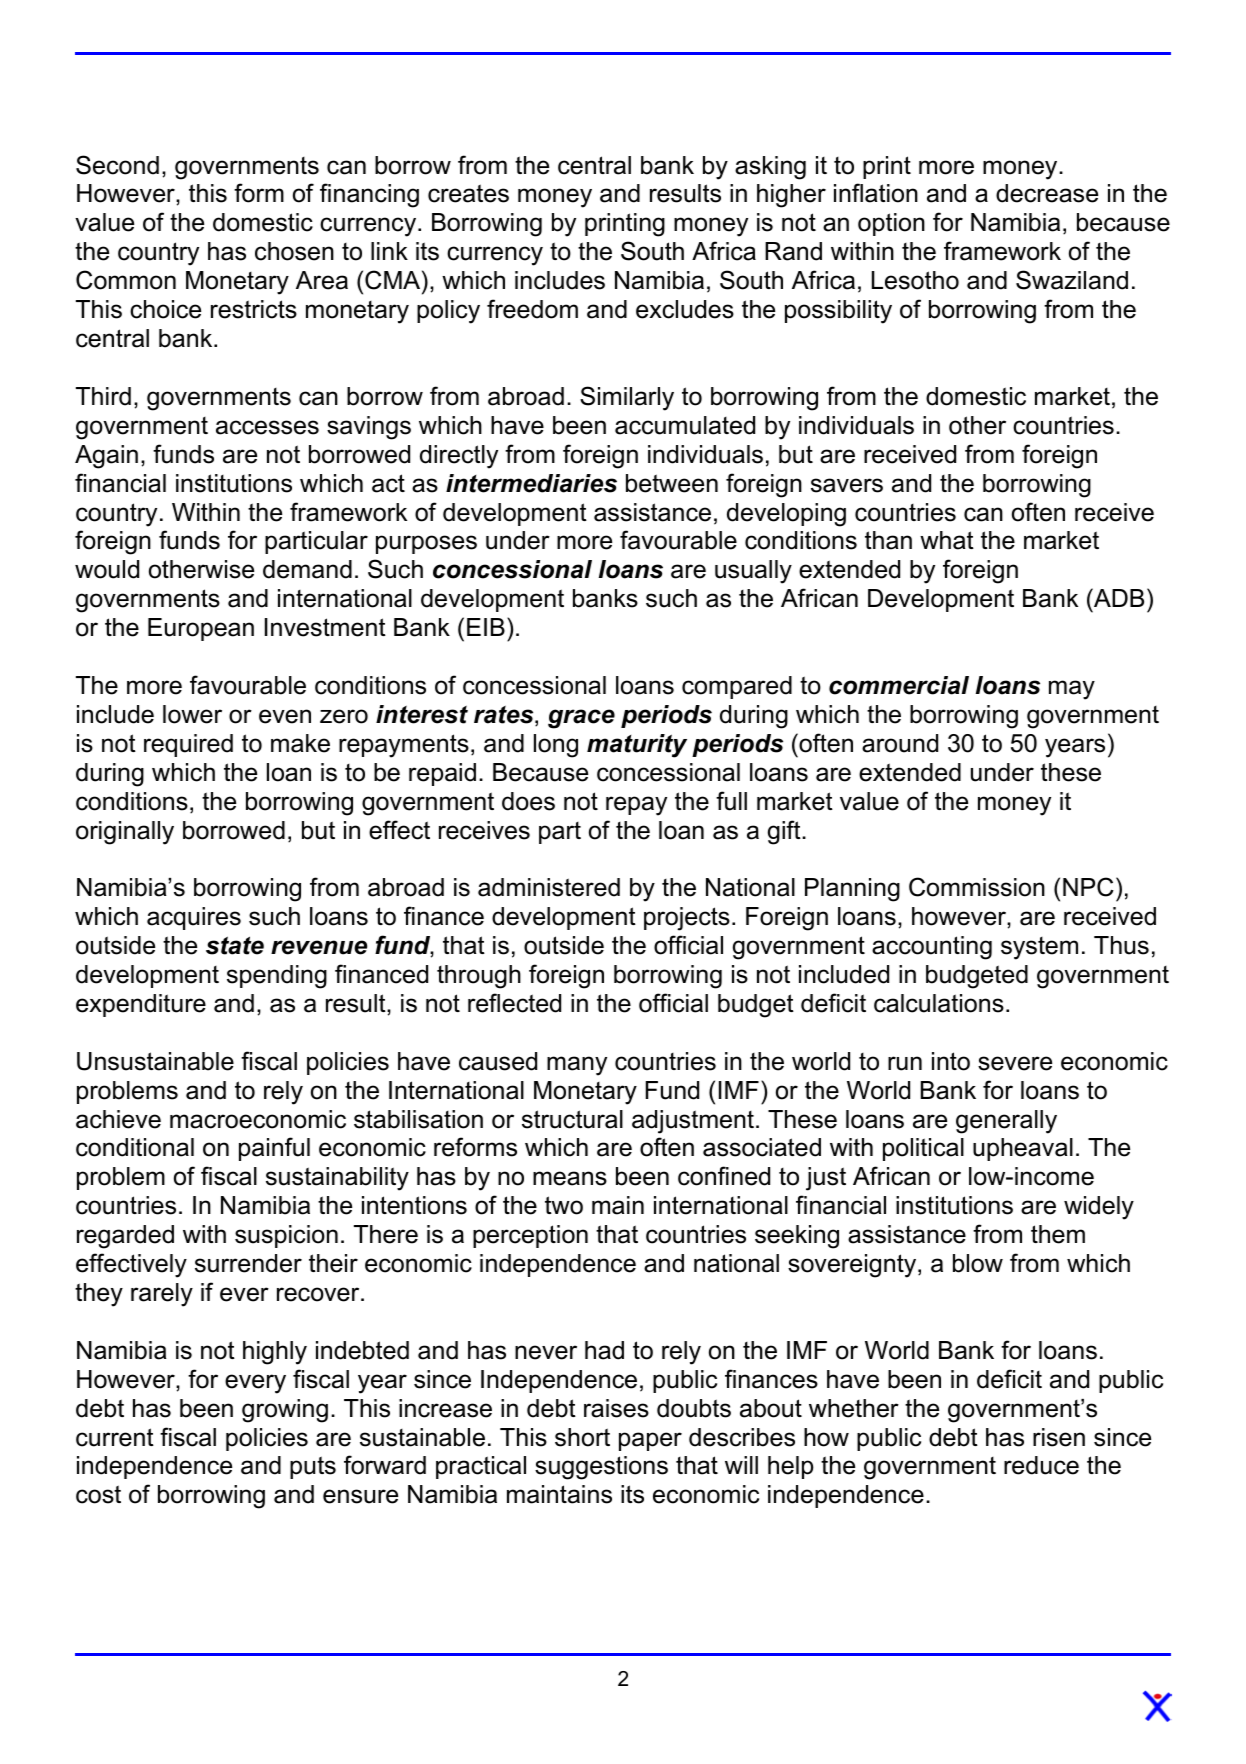 The height and width of the screenshot is (1764, 1246). What do you see at coordinates (601, 1468) in the screenshot?
I see `suggestions` at bounding box center [601, 1468].
